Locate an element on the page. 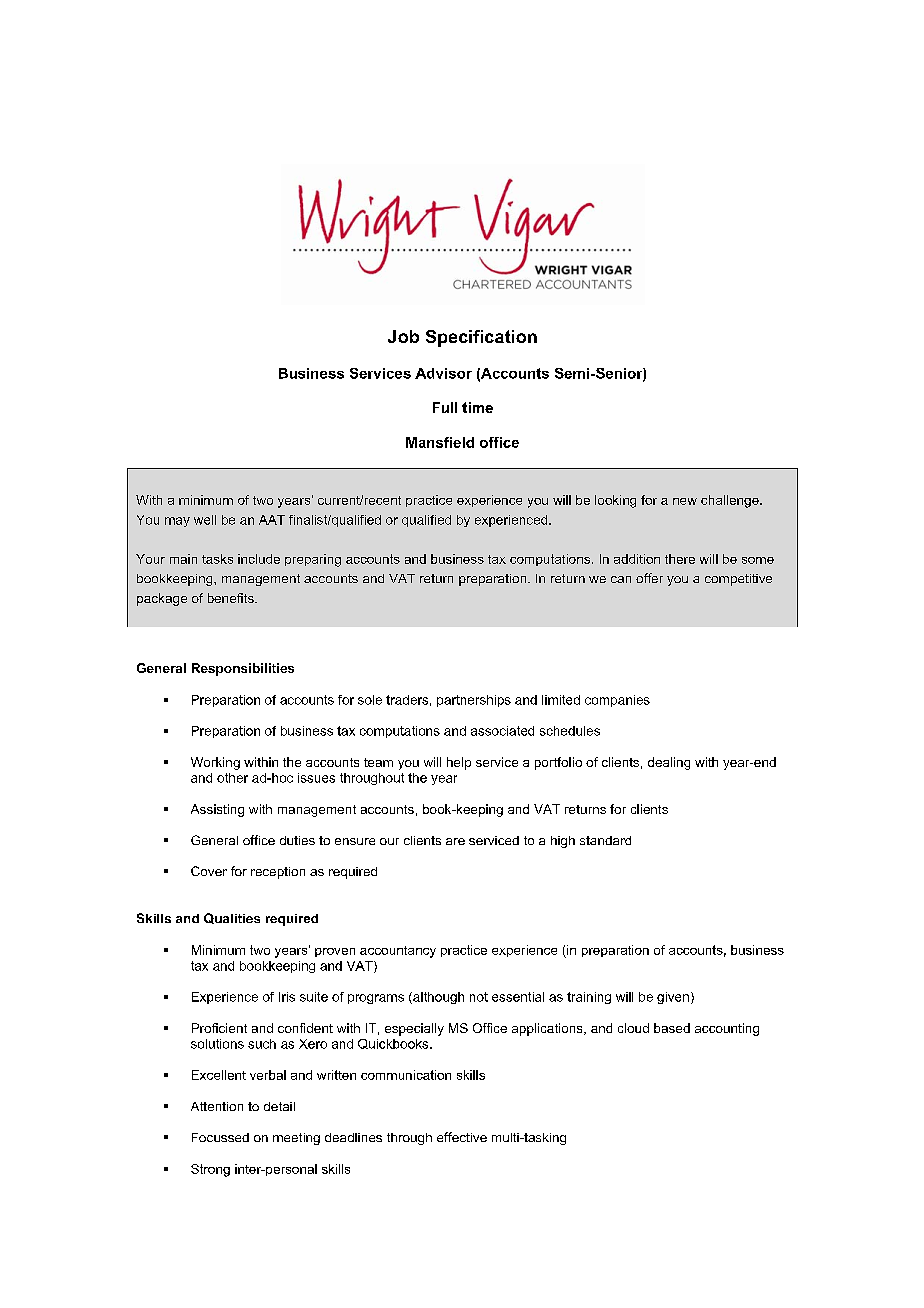  Focussed is located at coordinates (220, 1137).
